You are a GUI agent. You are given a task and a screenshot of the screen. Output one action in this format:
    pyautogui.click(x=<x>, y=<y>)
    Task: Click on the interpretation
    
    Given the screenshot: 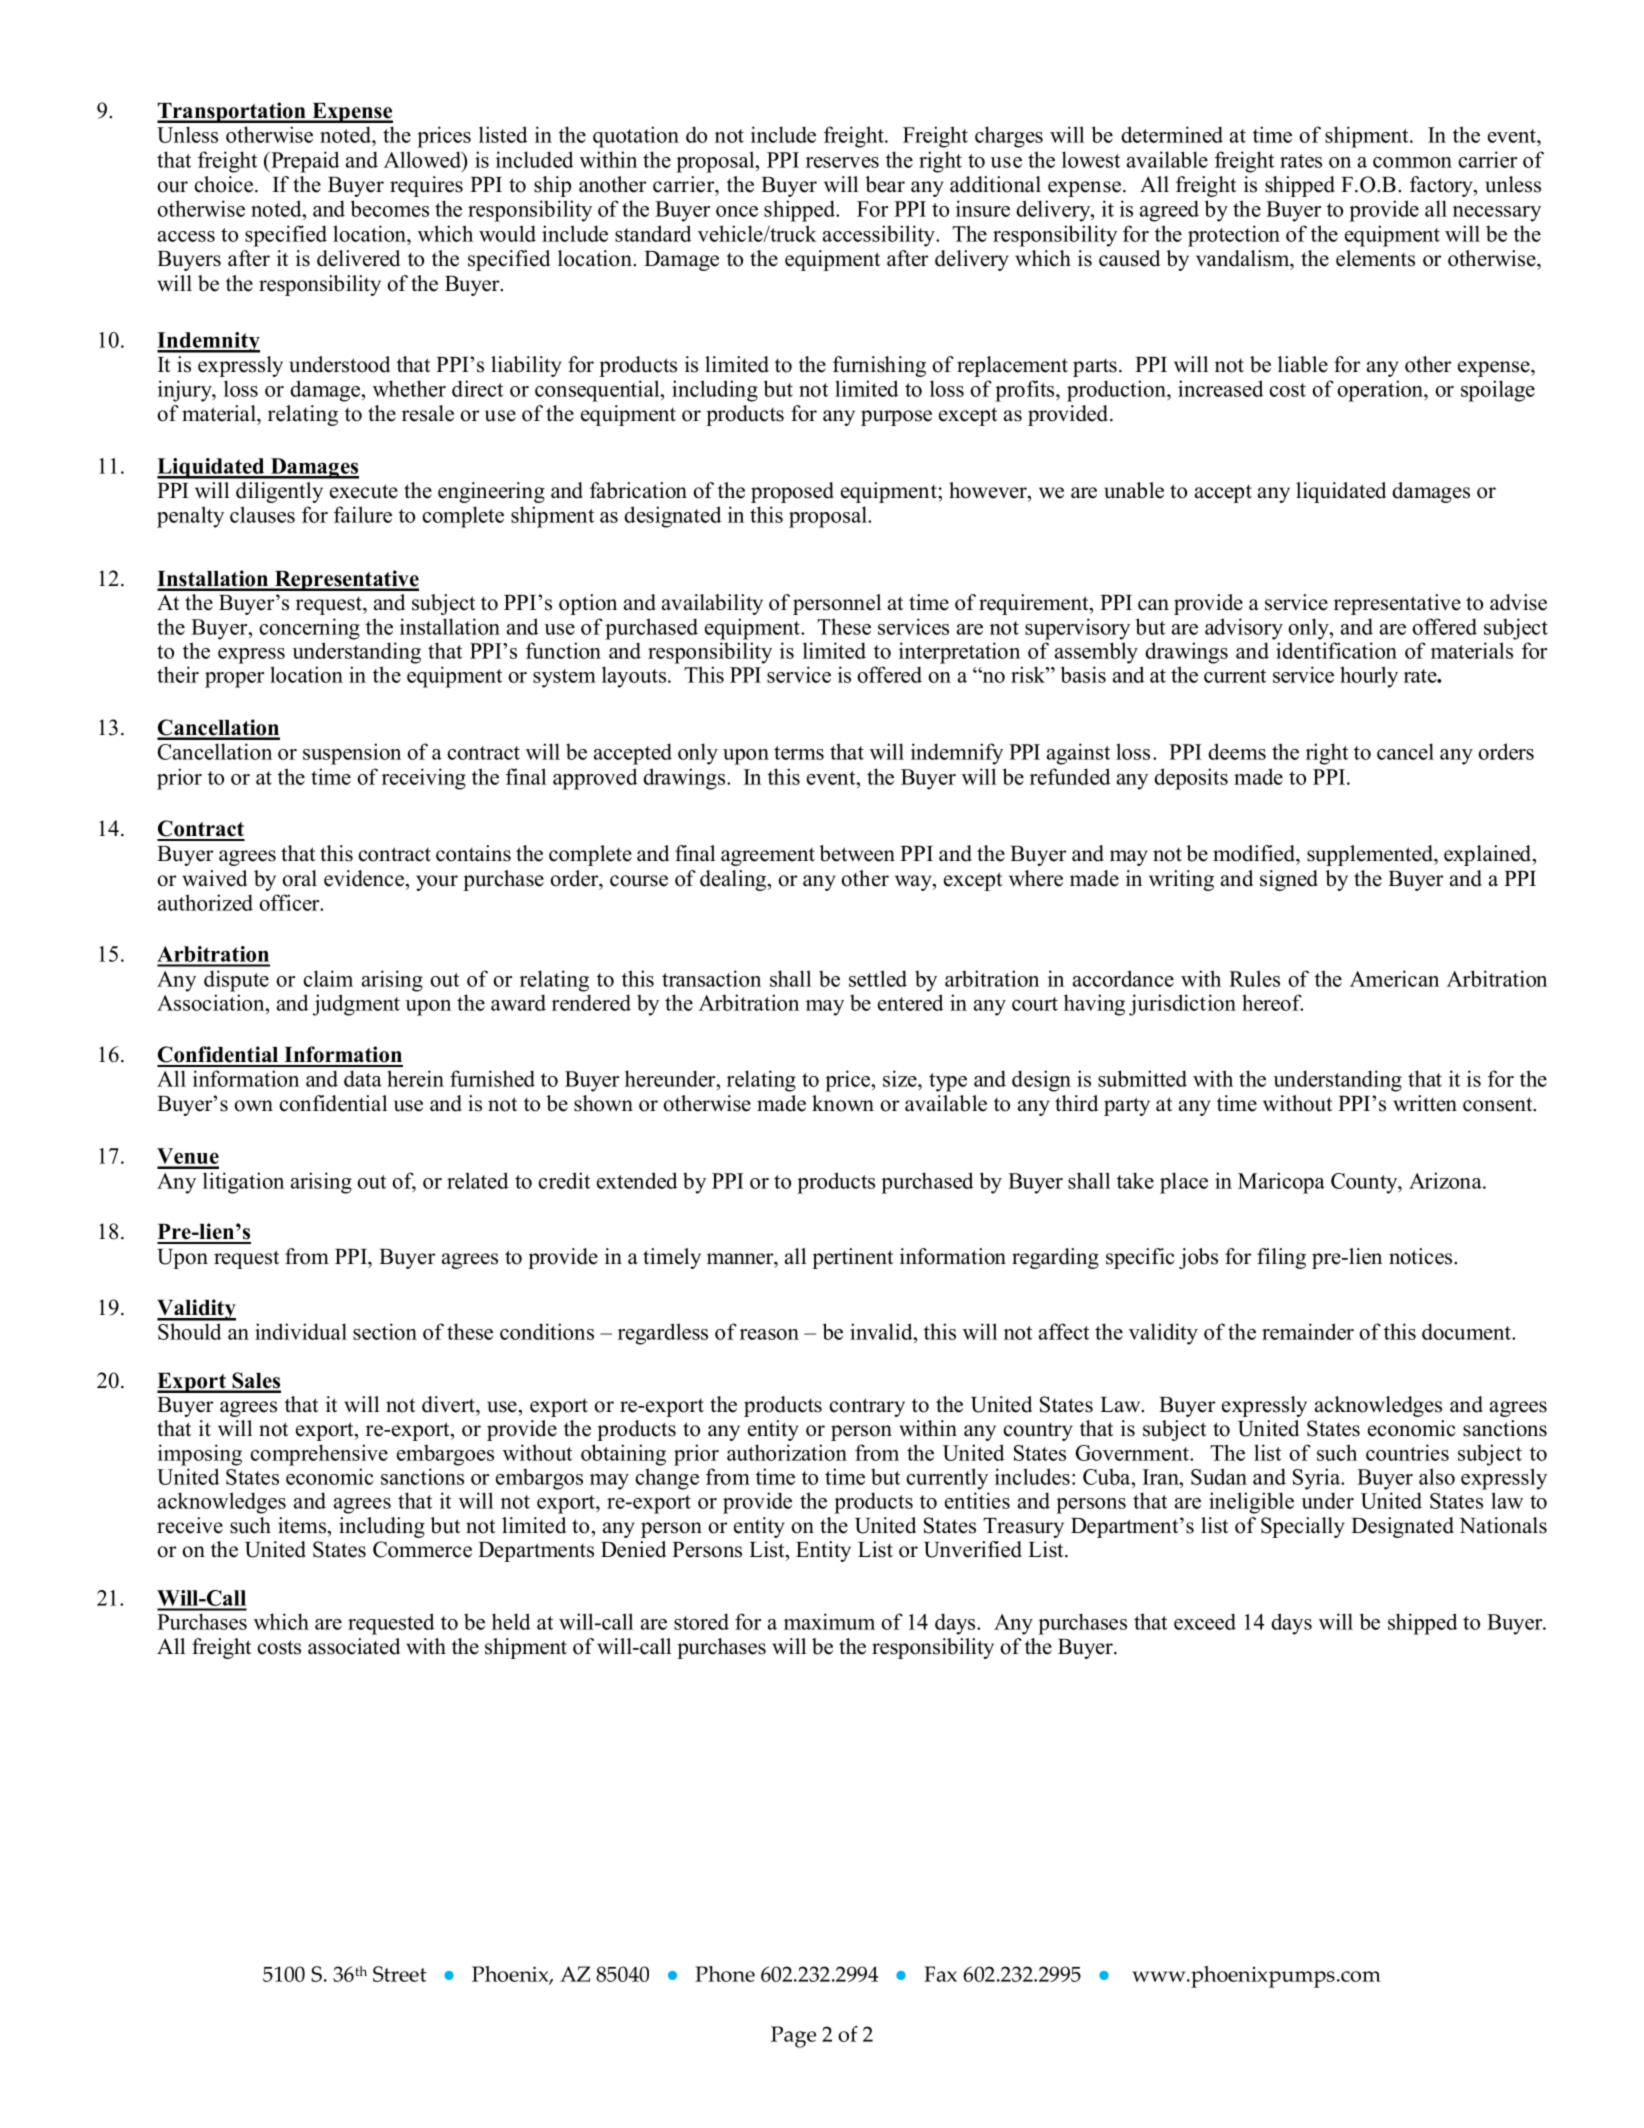 What is the action you would take?
    pyautogui.click(x=959, y=653)
